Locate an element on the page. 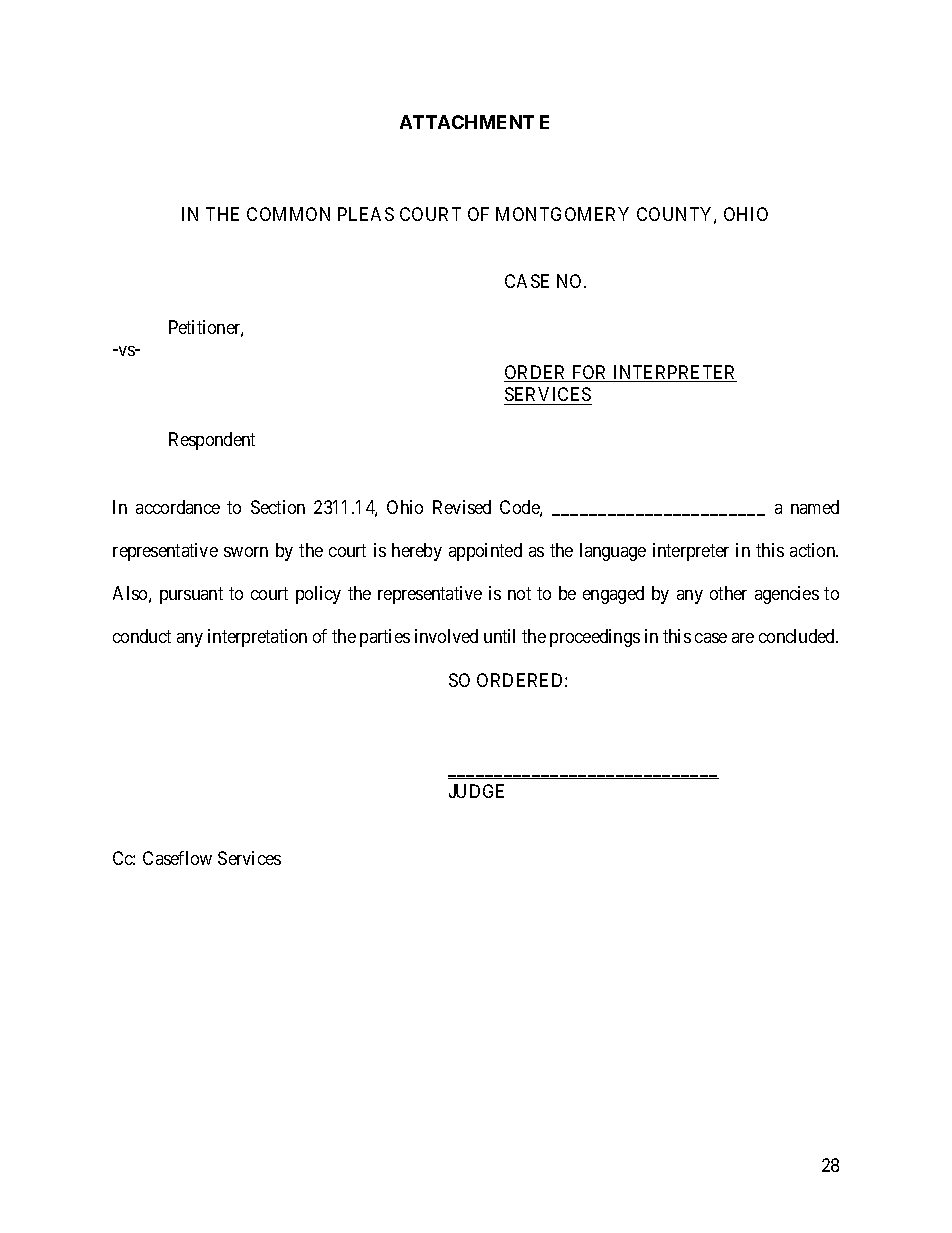  PLEAS is located at coordinates (366, 214).
